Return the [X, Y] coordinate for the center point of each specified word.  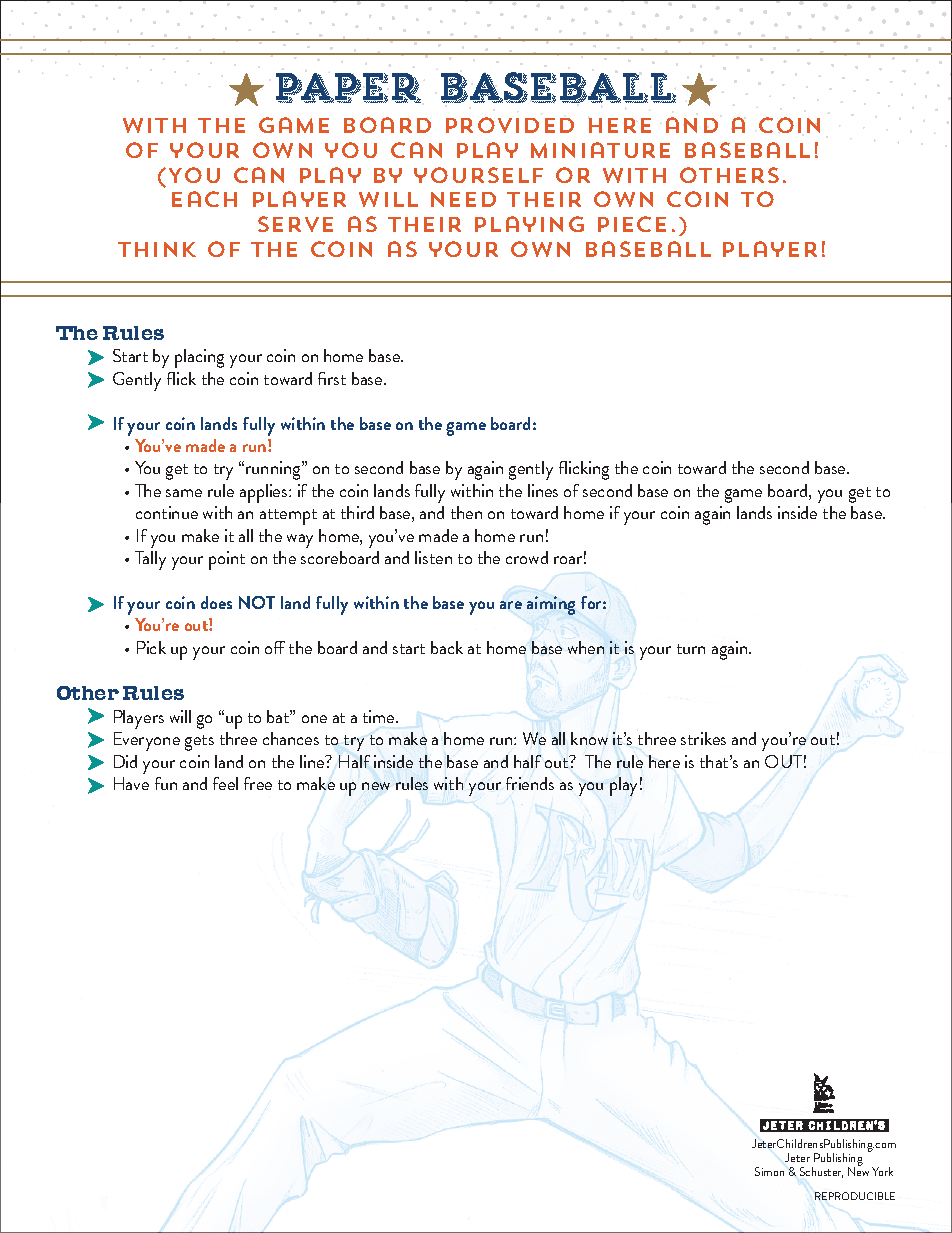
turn [691, 649]
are [511, 605]
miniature [600, 150]
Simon [769, 1171]
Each [204, 199]
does [216, 602]
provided [510, 125]
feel [225, 783]
